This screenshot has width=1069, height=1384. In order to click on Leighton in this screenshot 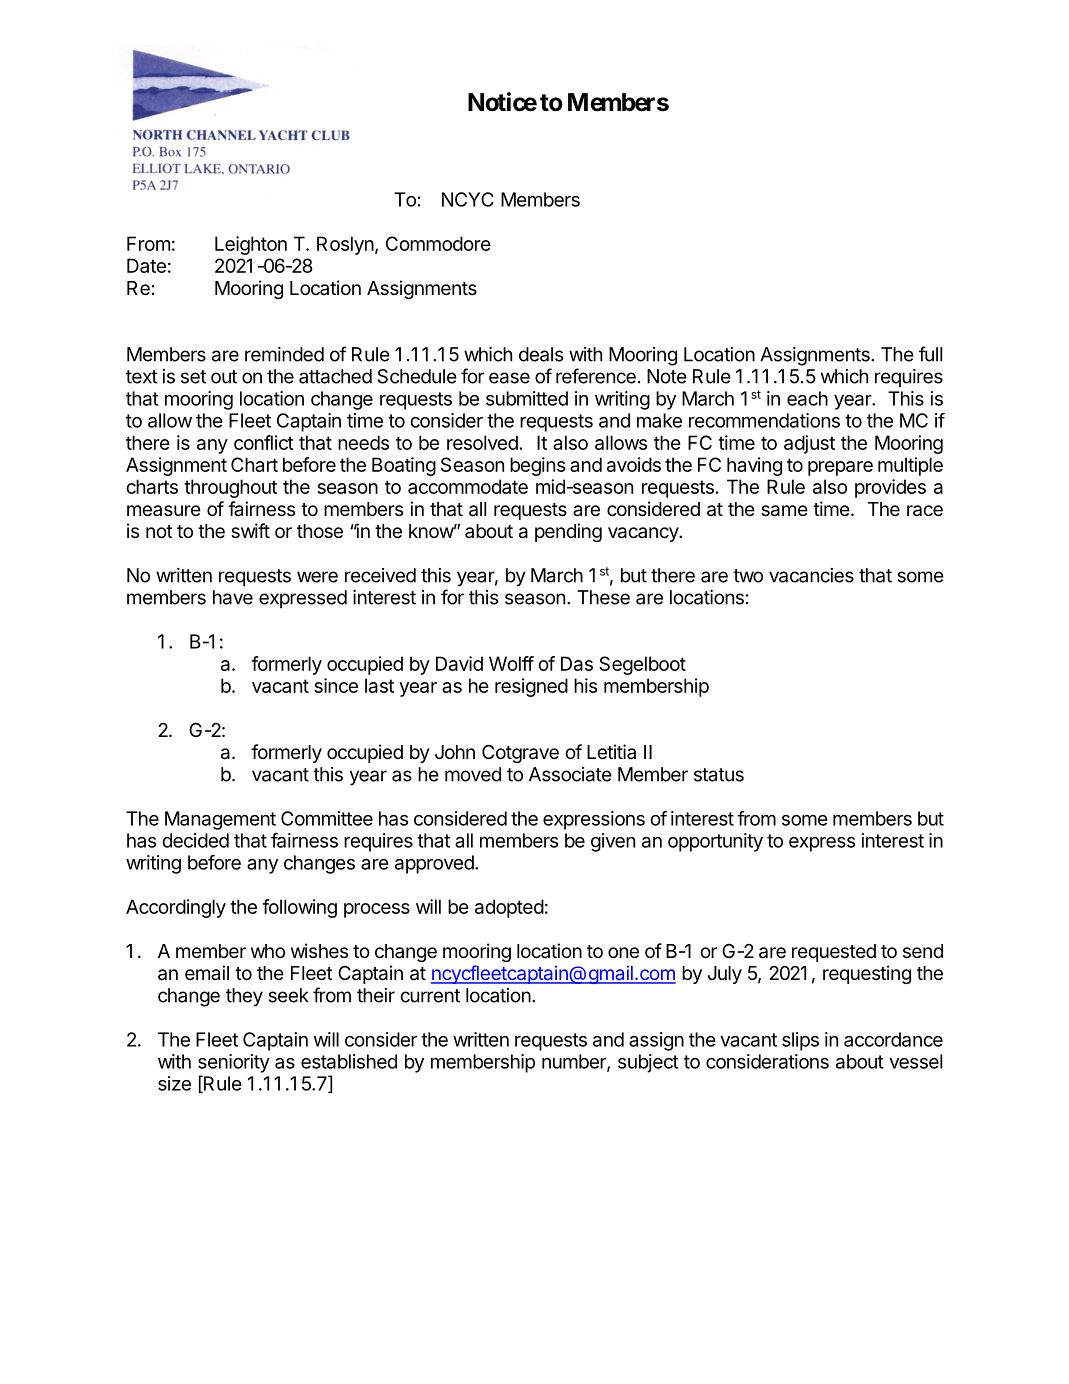, I will do `click(251, 245)`.
